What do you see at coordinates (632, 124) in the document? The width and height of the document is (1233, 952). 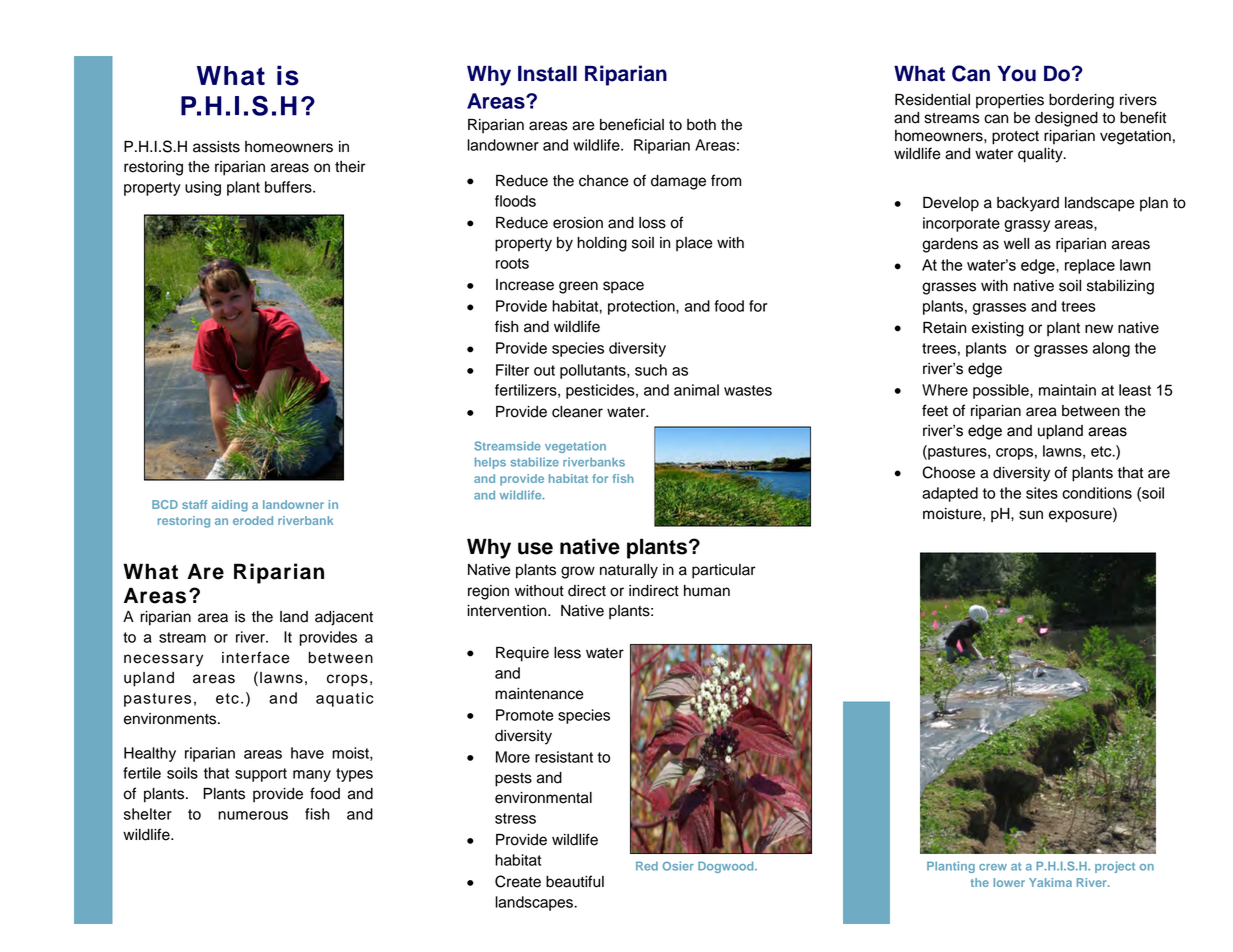 I see `beneficial` at bounding box center [632, 124].
